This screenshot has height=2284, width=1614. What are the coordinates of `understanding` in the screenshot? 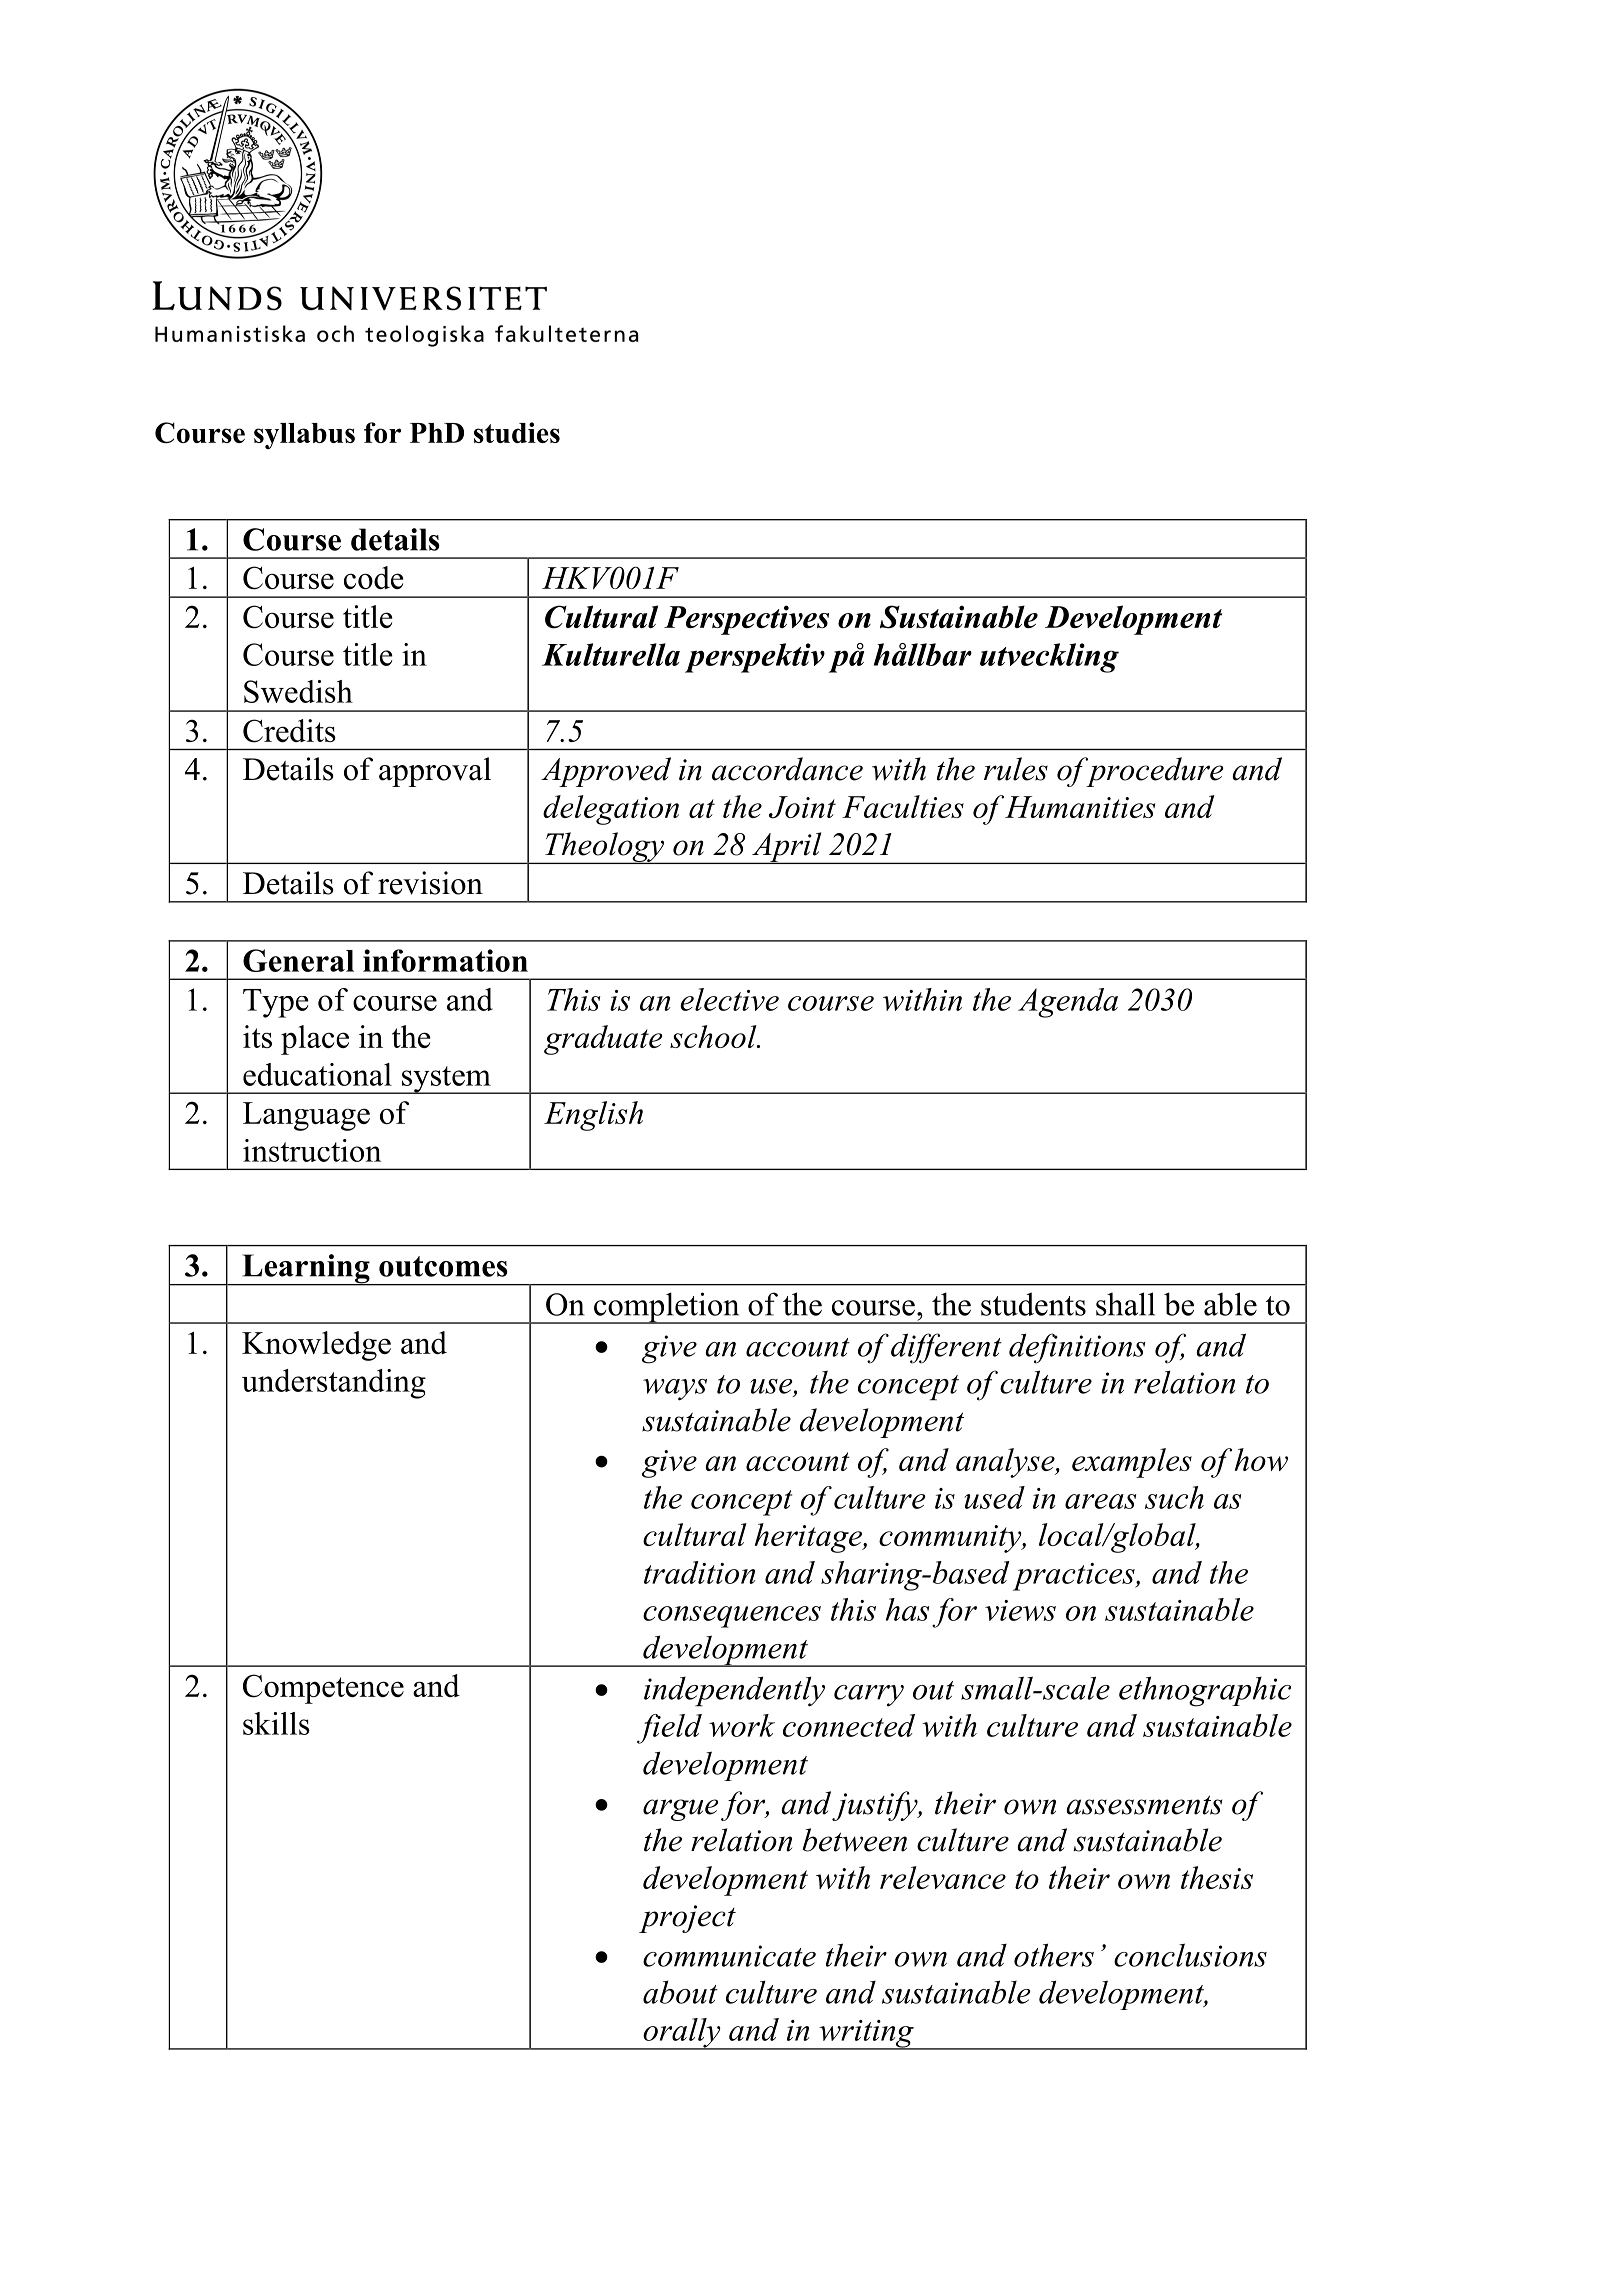 It's located at (334, 1384).
